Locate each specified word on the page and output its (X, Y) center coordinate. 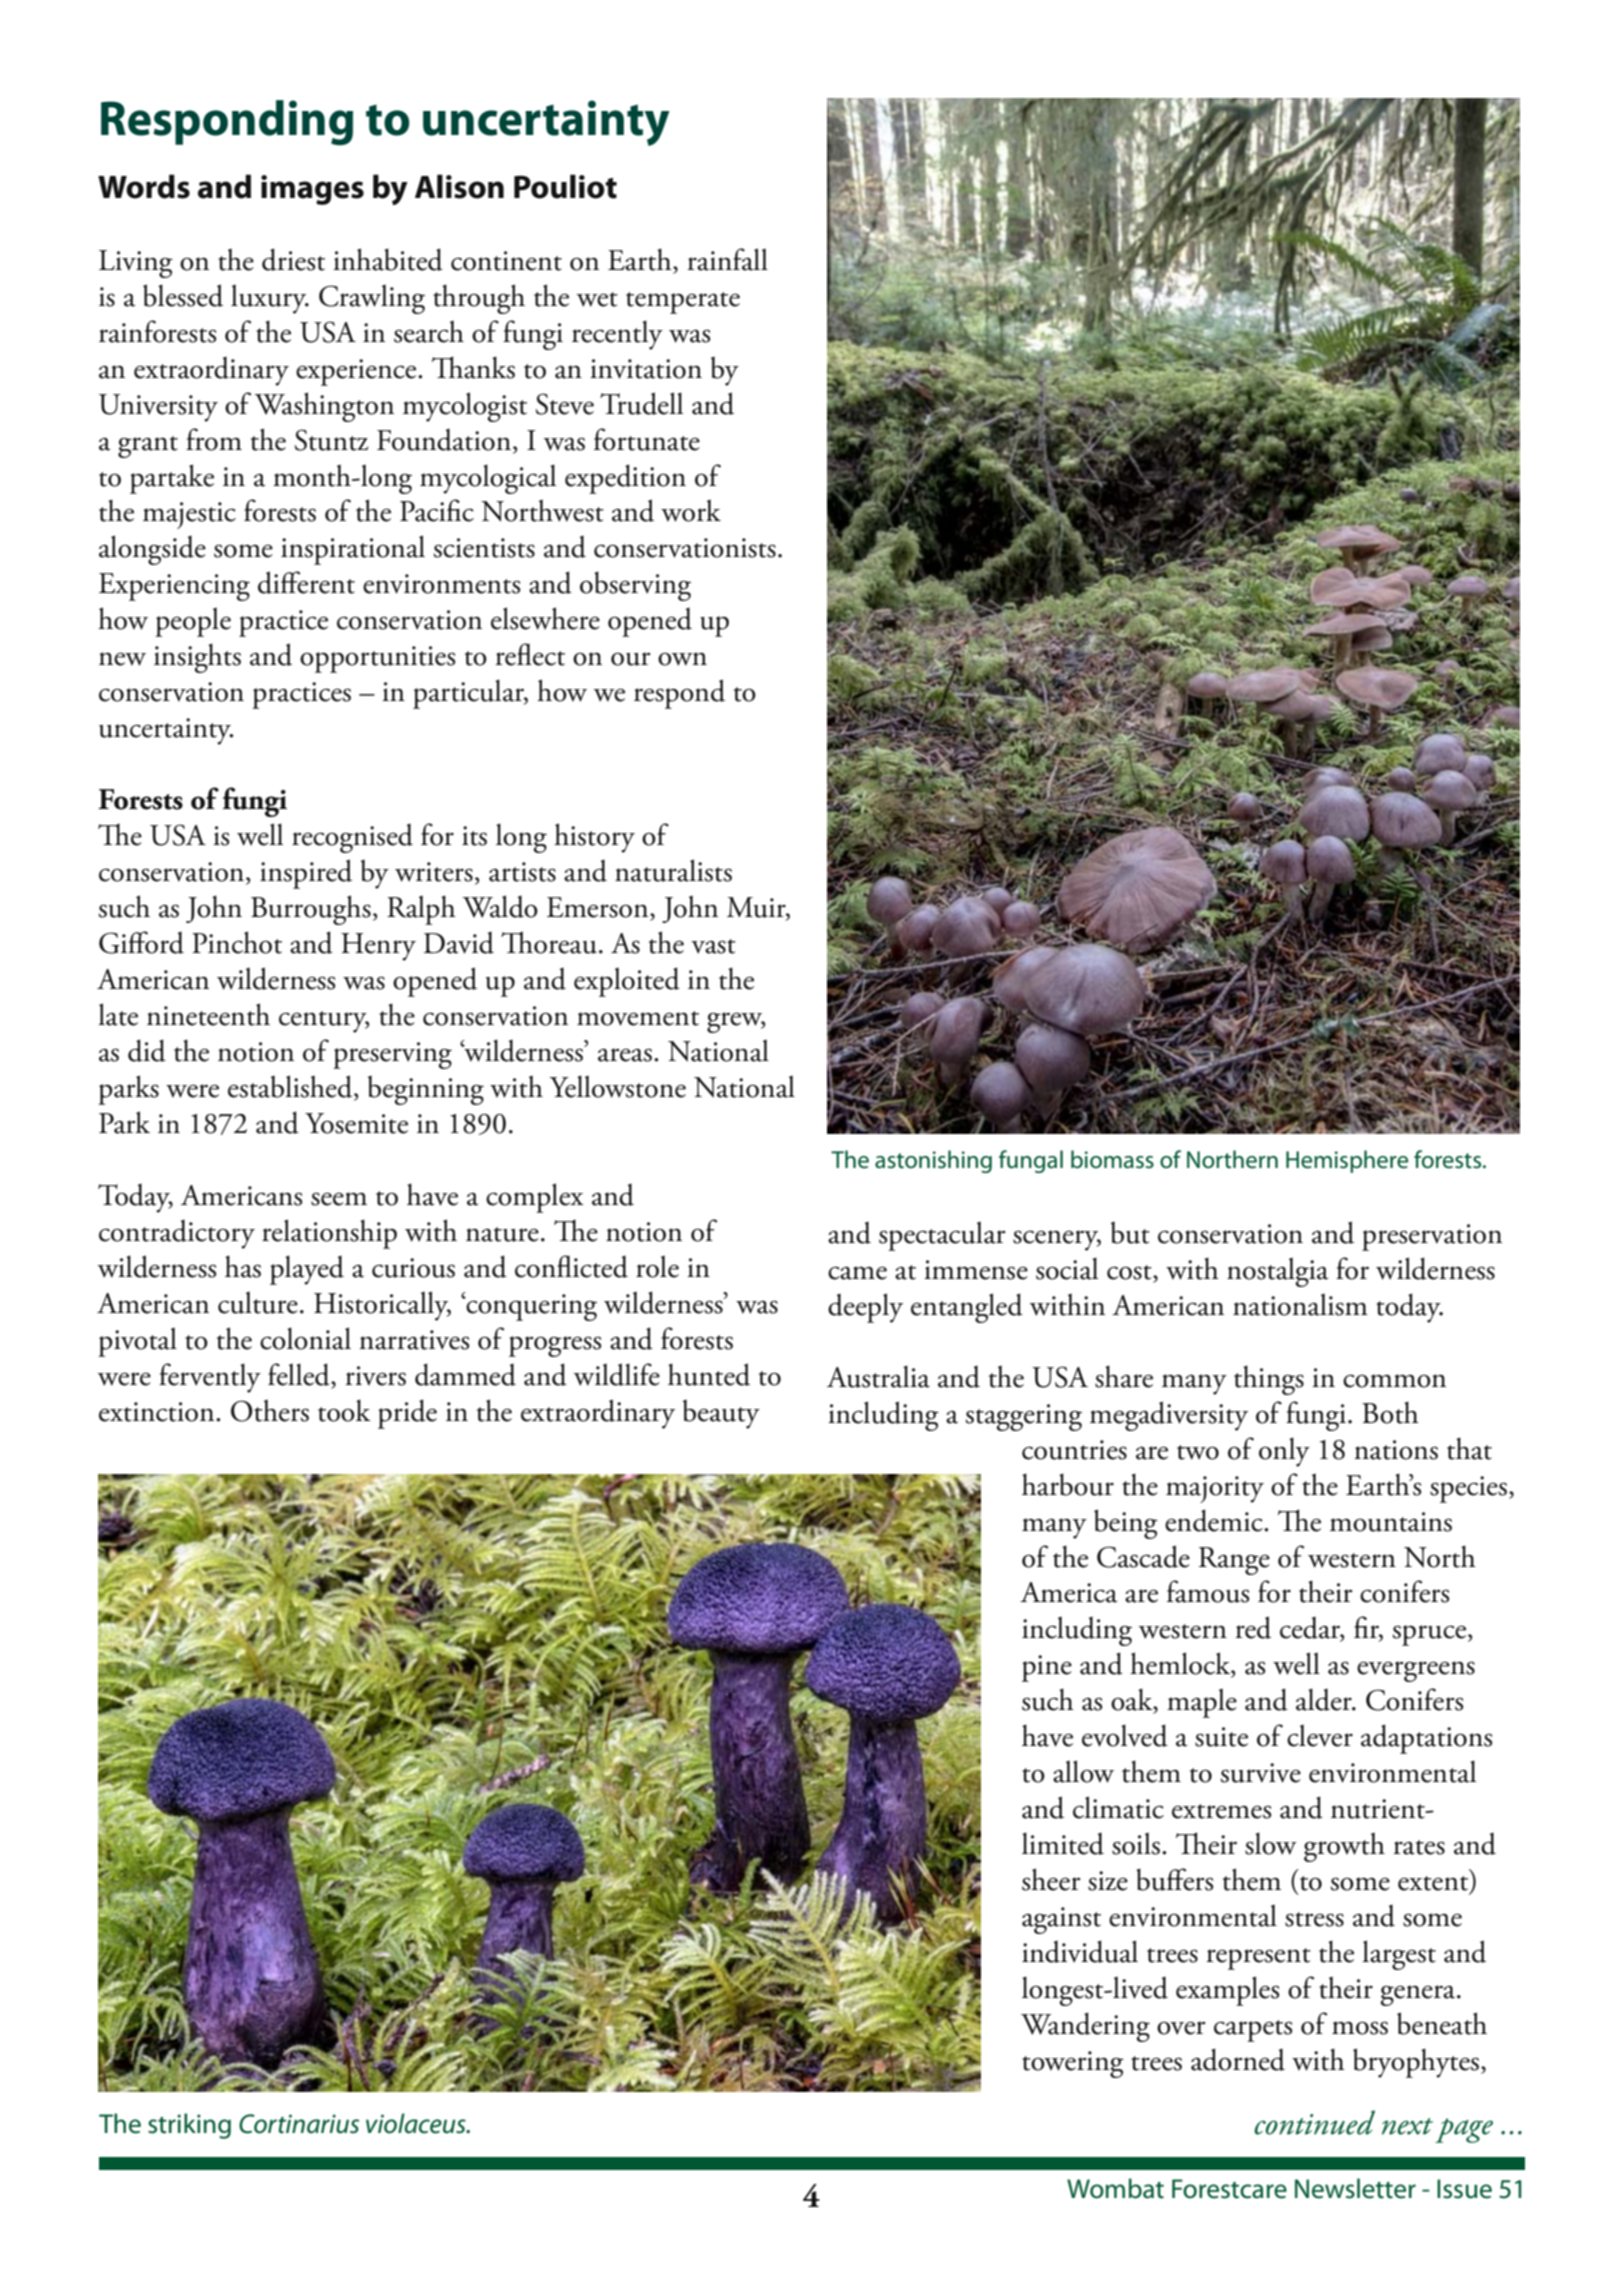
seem (339, 1199)
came (857, 1273)
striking (189, 2126)
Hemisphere (1347, 1161)
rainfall (728, 259)
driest (293, 259)
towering (1073, 2064)
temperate (683, 303)
